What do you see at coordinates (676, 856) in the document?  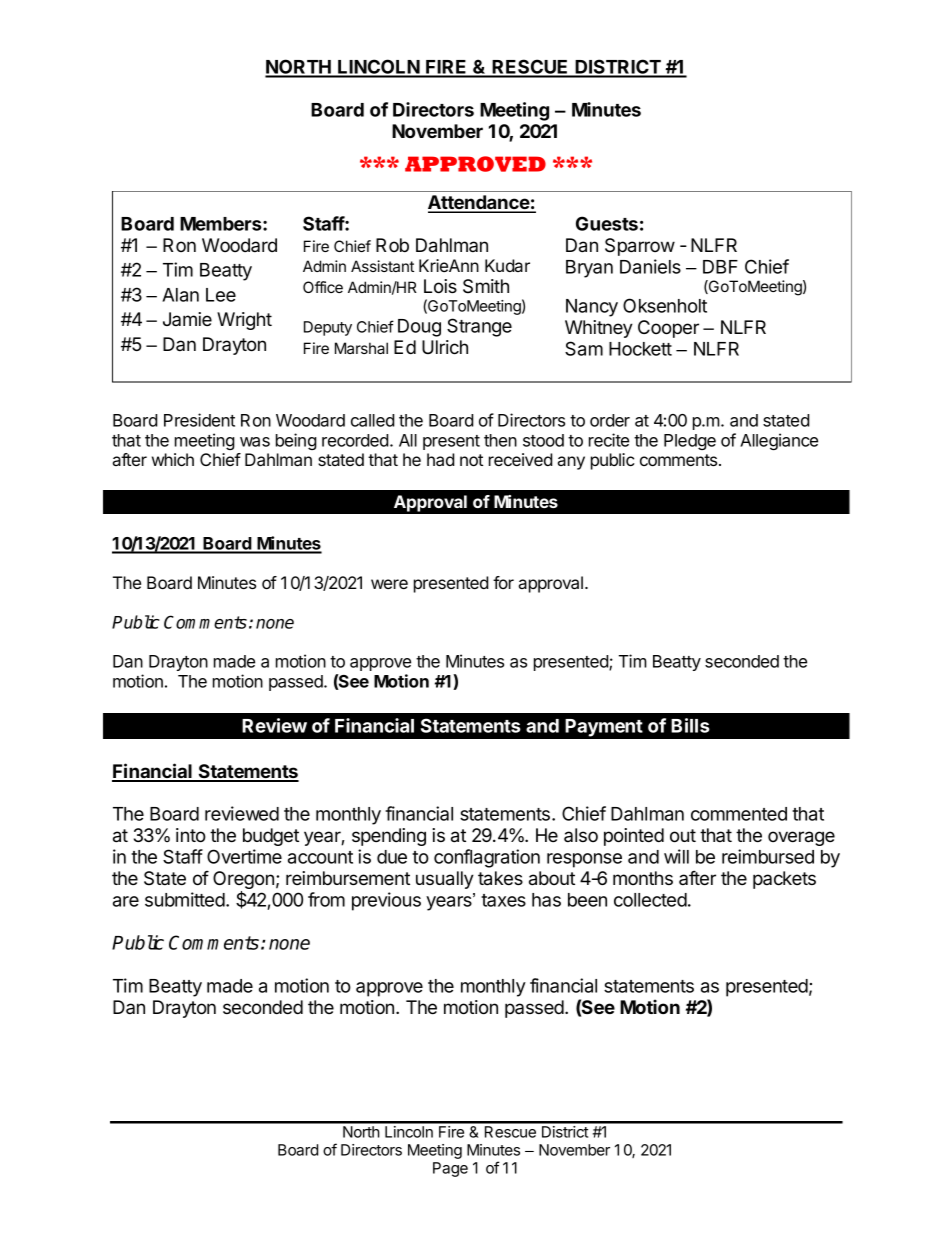 I see `will` at bounding box center [676, 856].
